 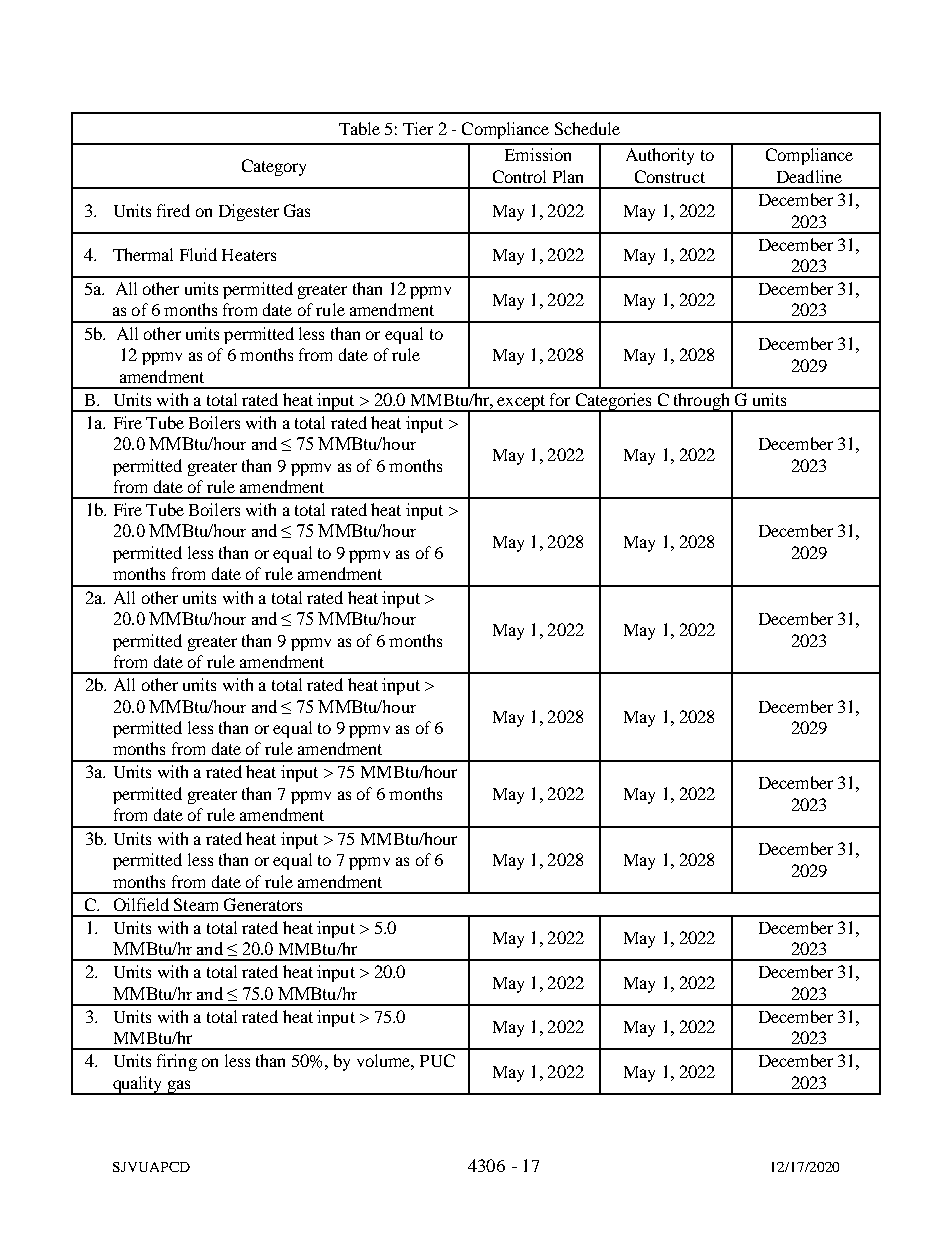 I want to click on Category, so click(x=274, y=167).
